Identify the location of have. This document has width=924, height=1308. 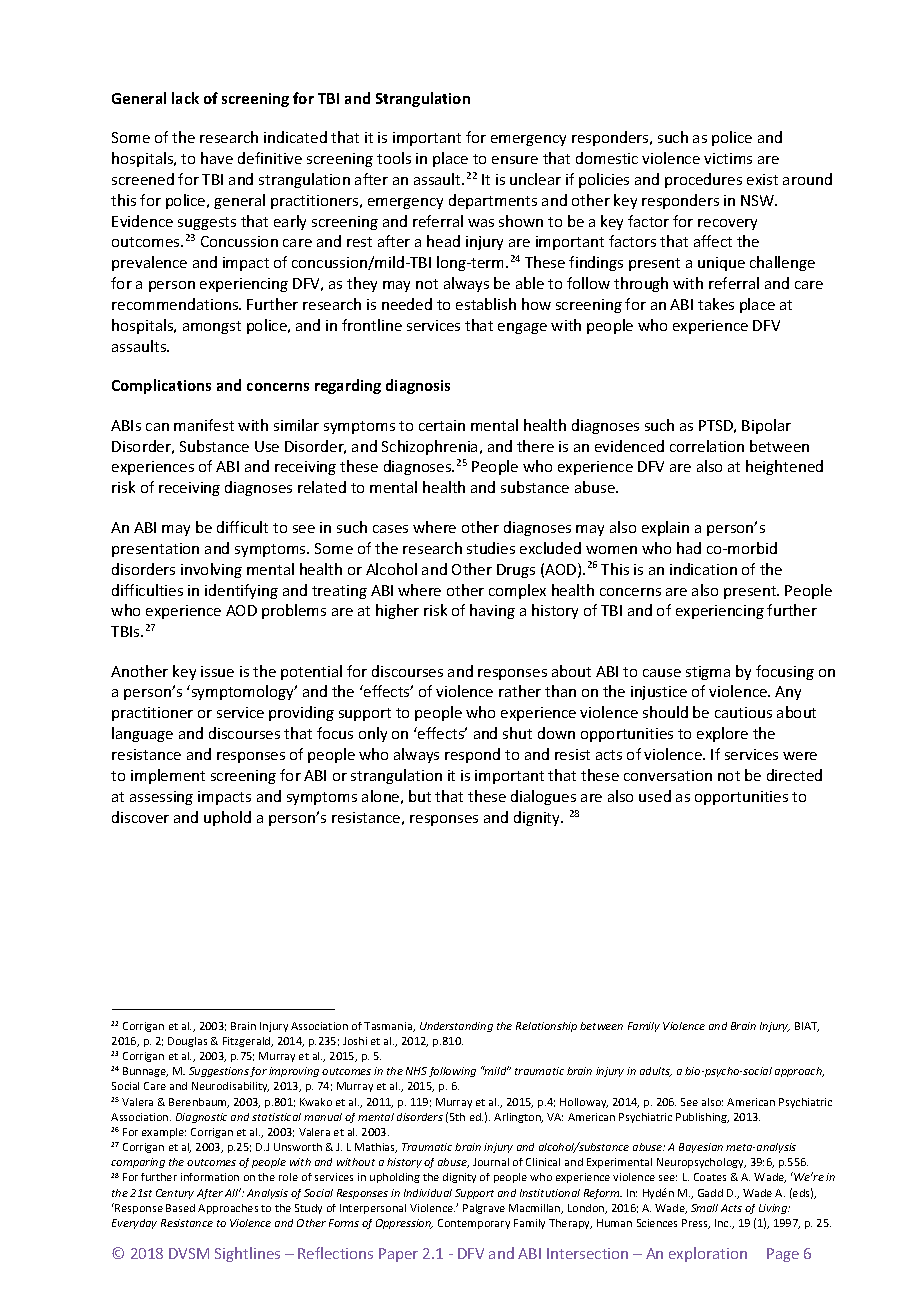
(217, 158).
